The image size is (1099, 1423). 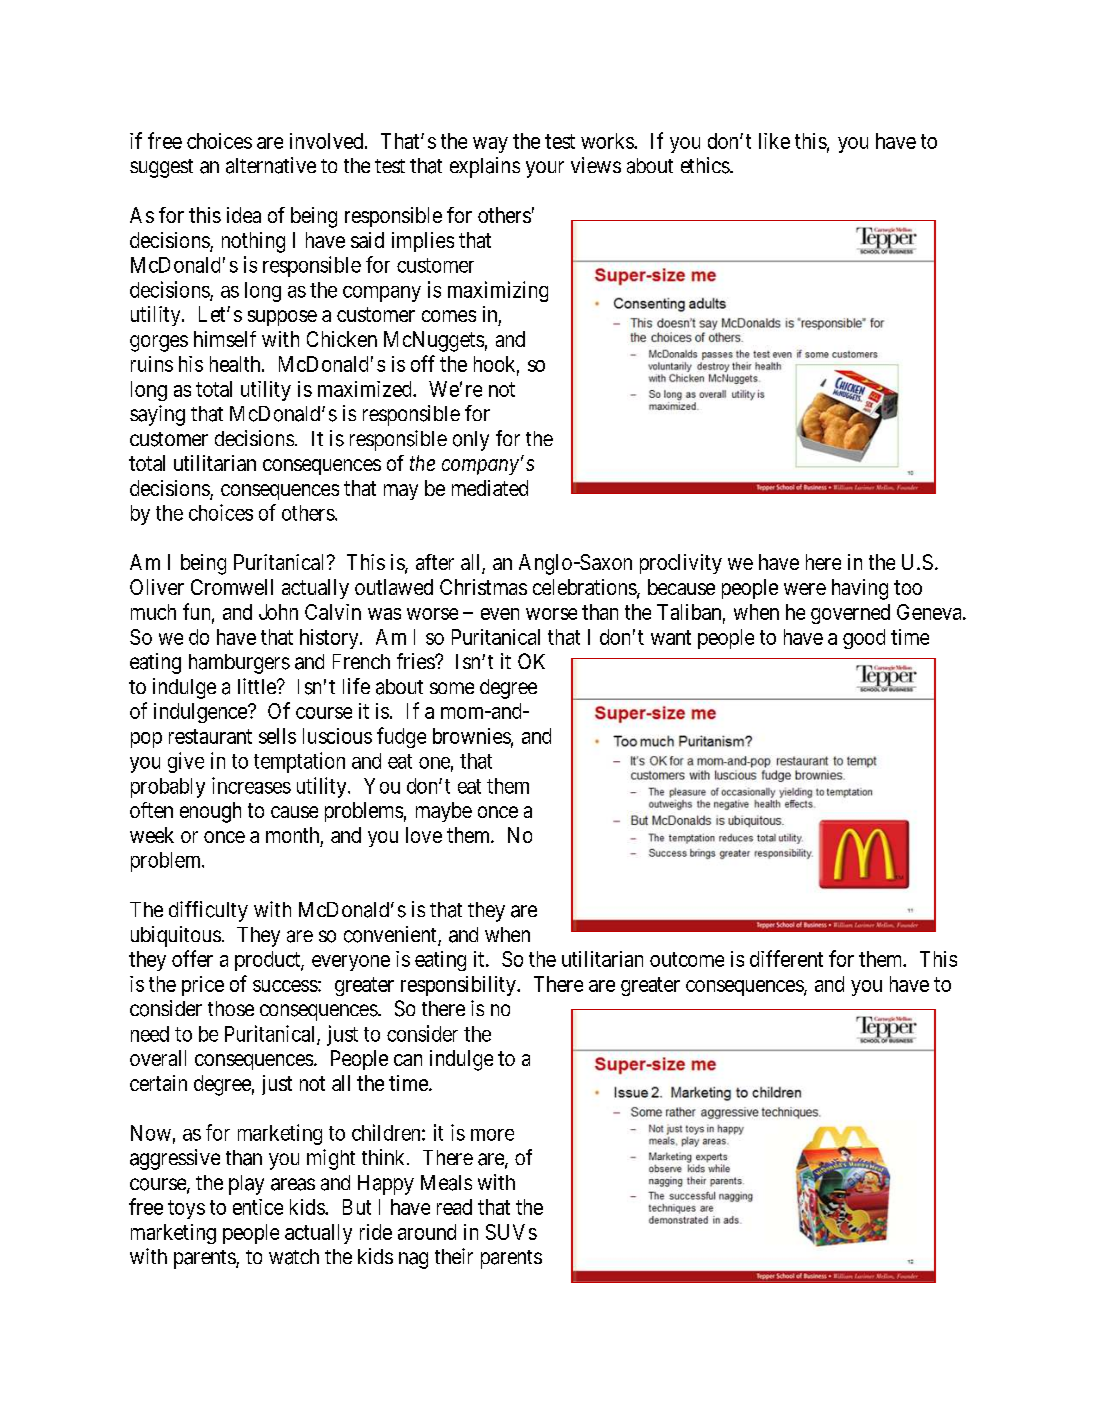 I want to click on saying, so click(x=157, y=415).
